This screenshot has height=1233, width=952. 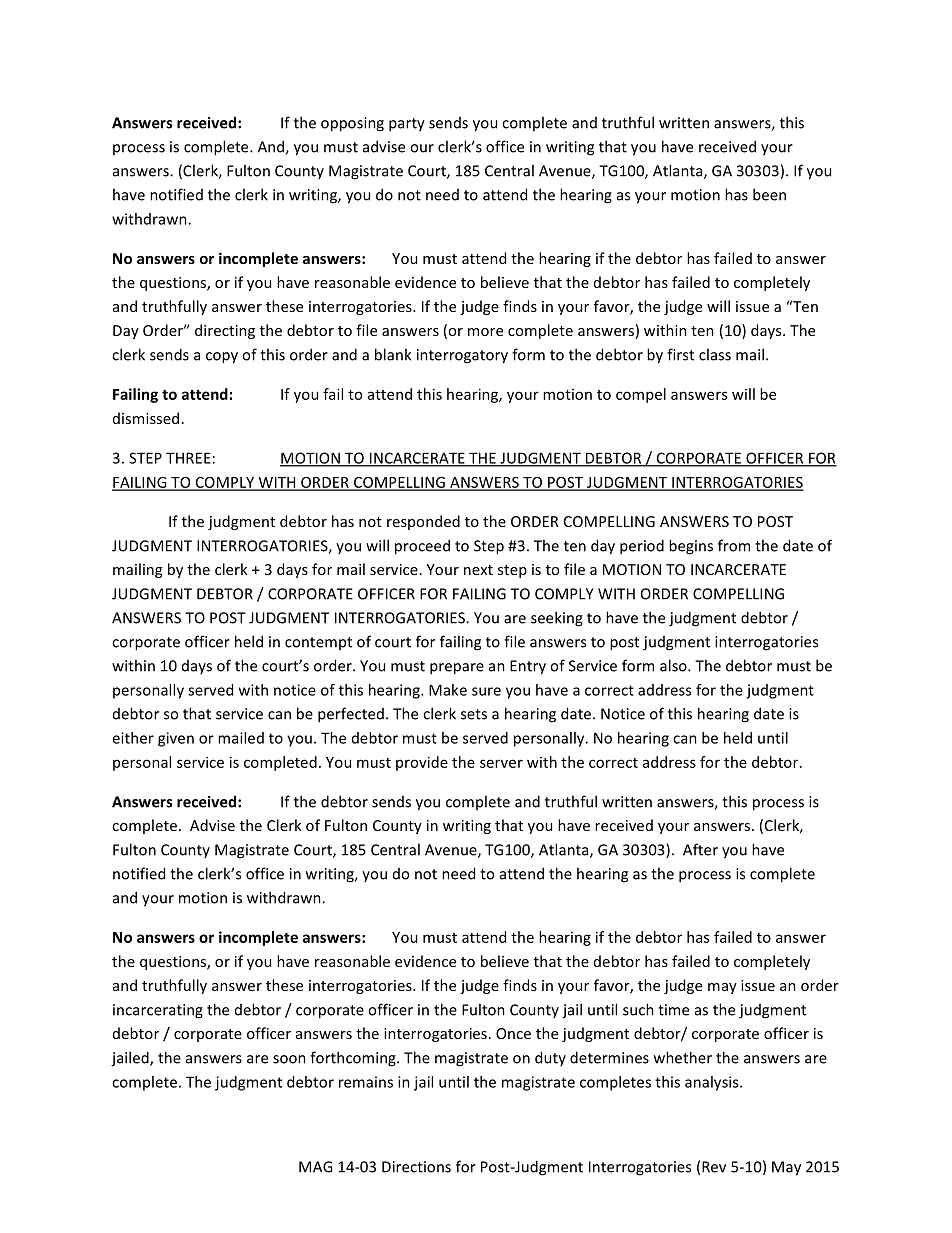 I want to click on Directions, so click(x=416, y=1167).
